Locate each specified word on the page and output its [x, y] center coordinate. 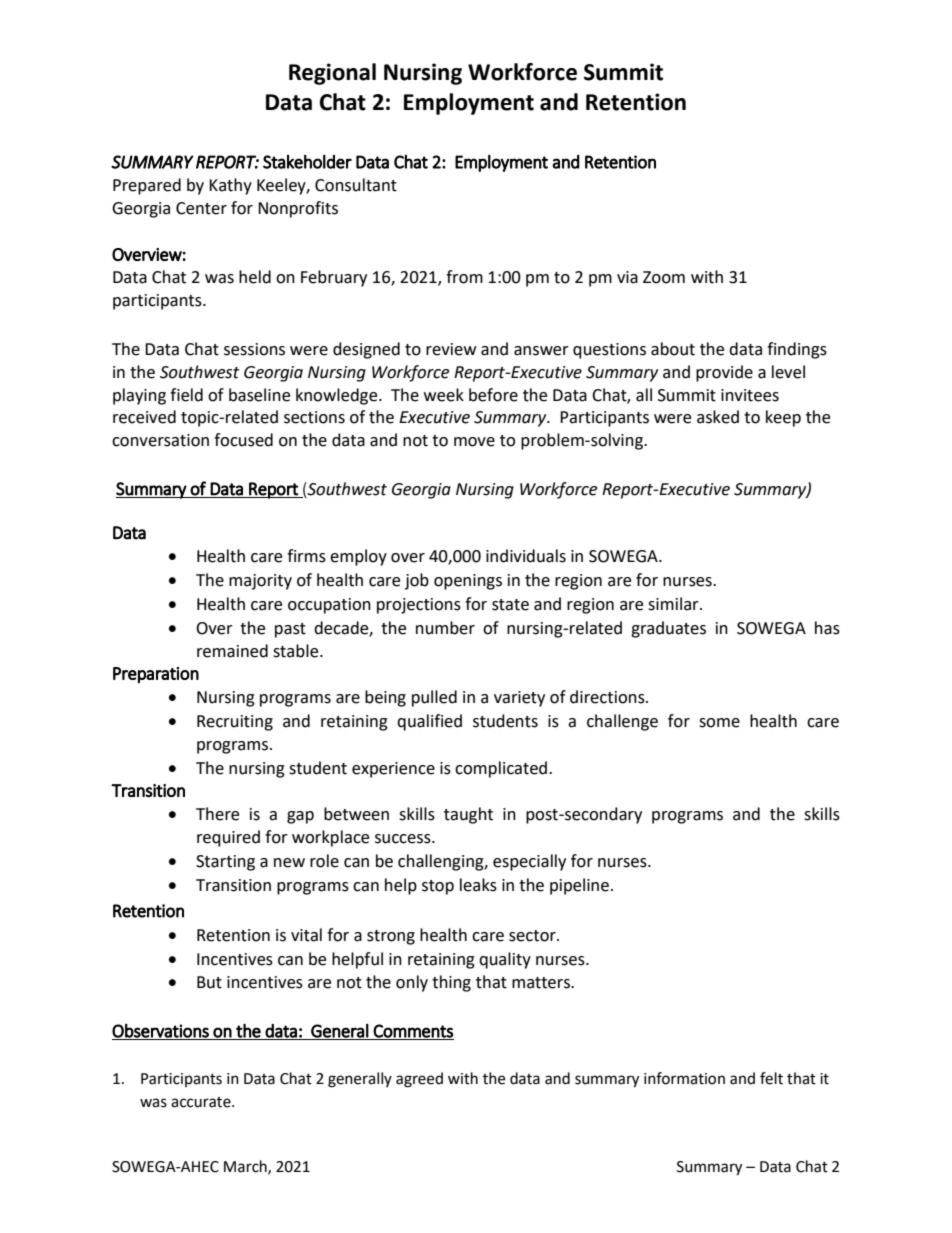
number [445, 628]
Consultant [356, 185]
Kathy [230, 186]
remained [232, 651]
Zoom [664, 277]
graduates [668, 629]
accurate [202, 1102]
